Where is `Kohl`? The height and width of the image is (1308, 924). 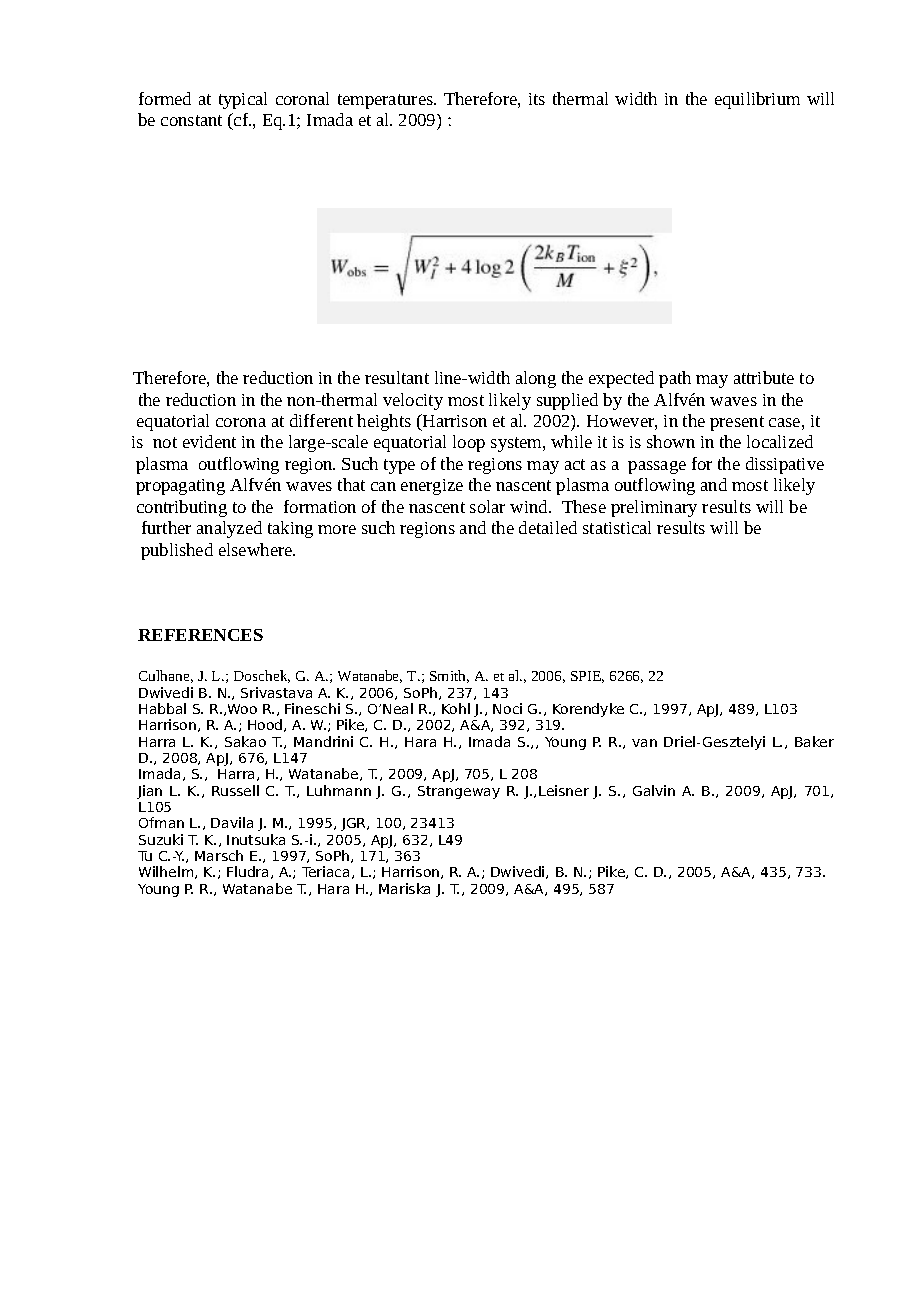
Kohl is located at coordinates (456, 708).
